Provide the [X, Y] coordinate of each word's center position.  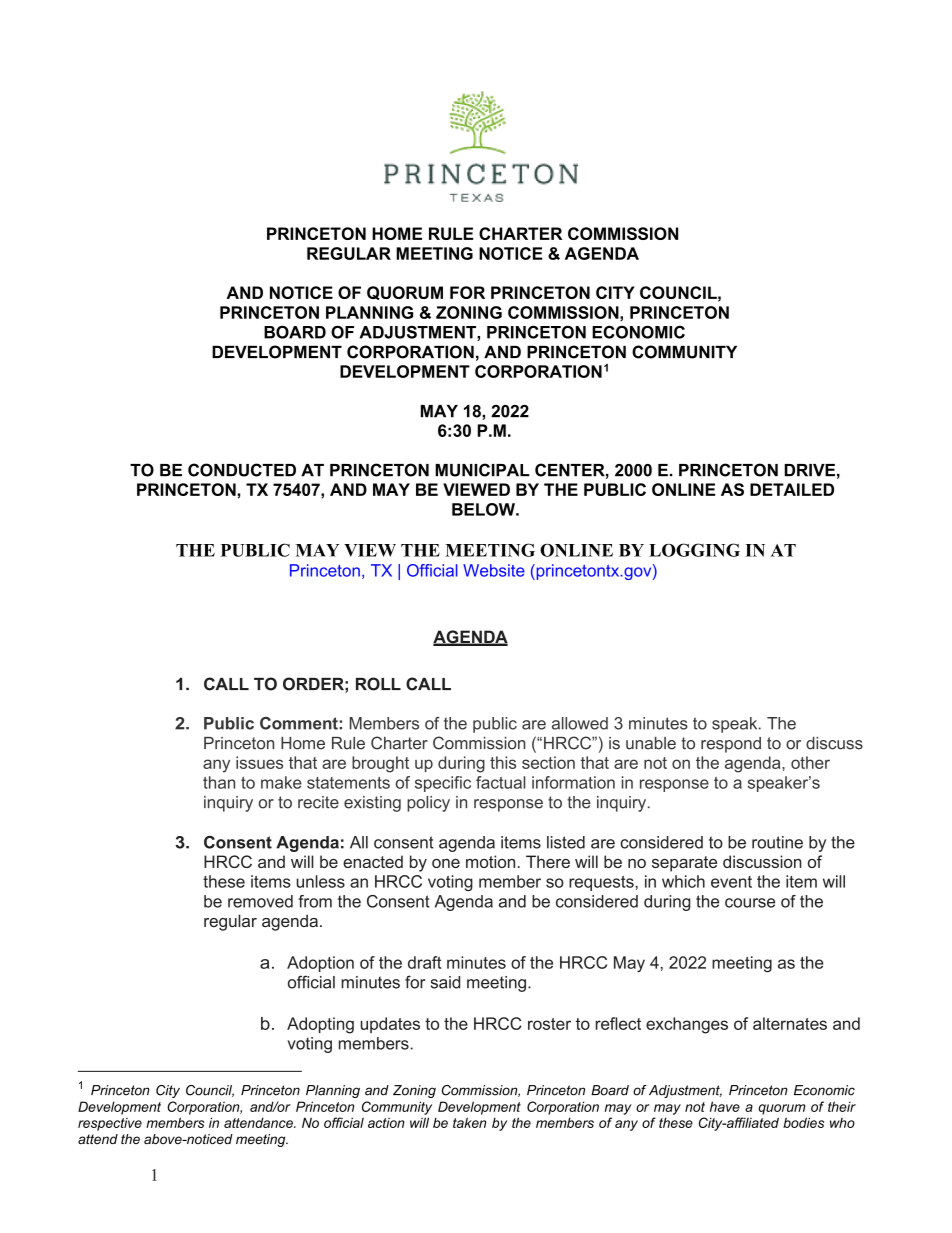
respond [731, 745]
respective [110, 1124]
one [446, 863]
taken [469, 1123]
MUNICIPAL [482, 470]
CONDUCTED [242, 470]
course [750, 903]
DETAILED [792, 489]
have [725, 1106]
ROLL [378, 684]
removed [260, 901]
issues [259, 762]
